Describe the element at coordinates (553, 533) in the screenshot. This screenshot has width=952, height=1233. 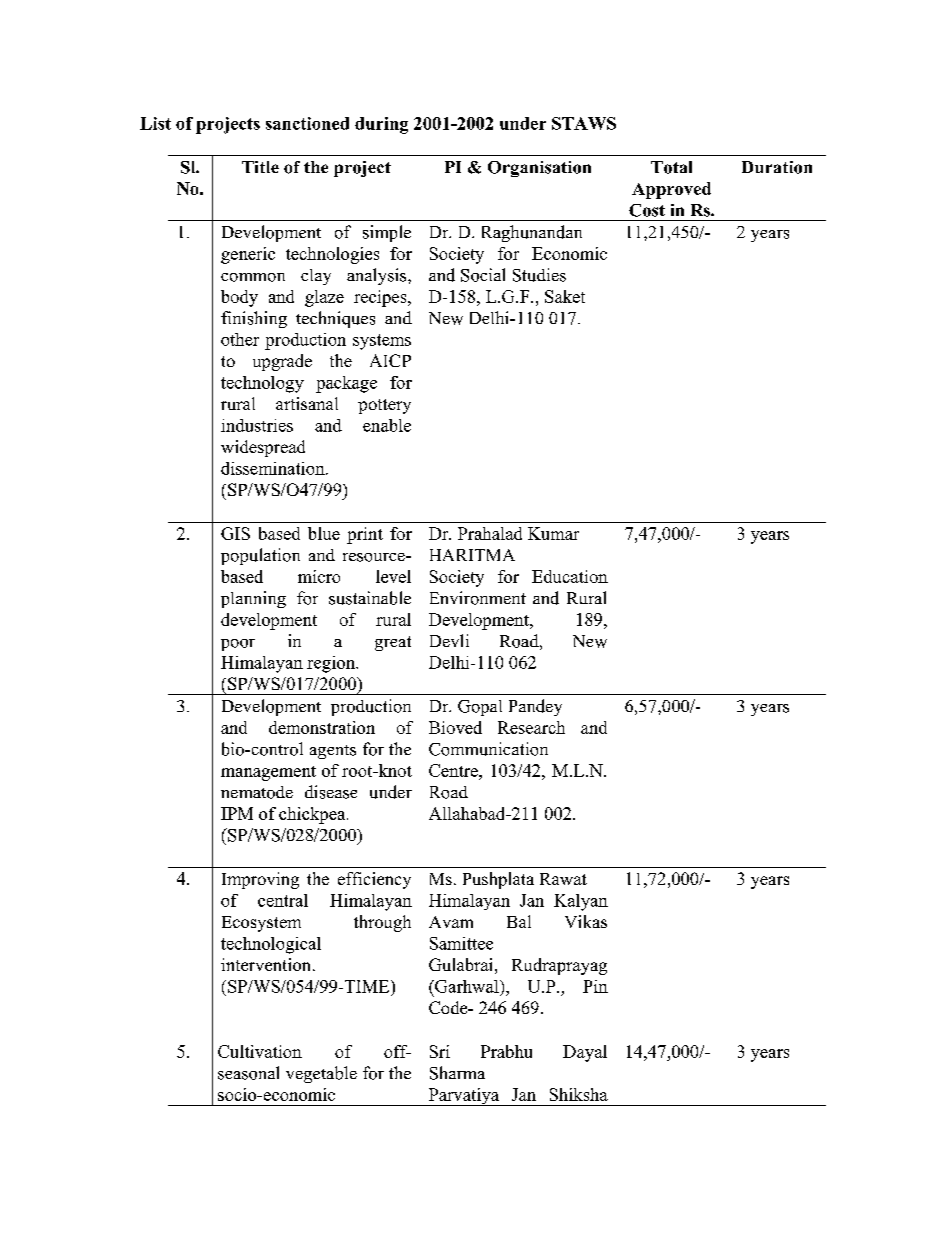
I see `Kumar` at that location.
